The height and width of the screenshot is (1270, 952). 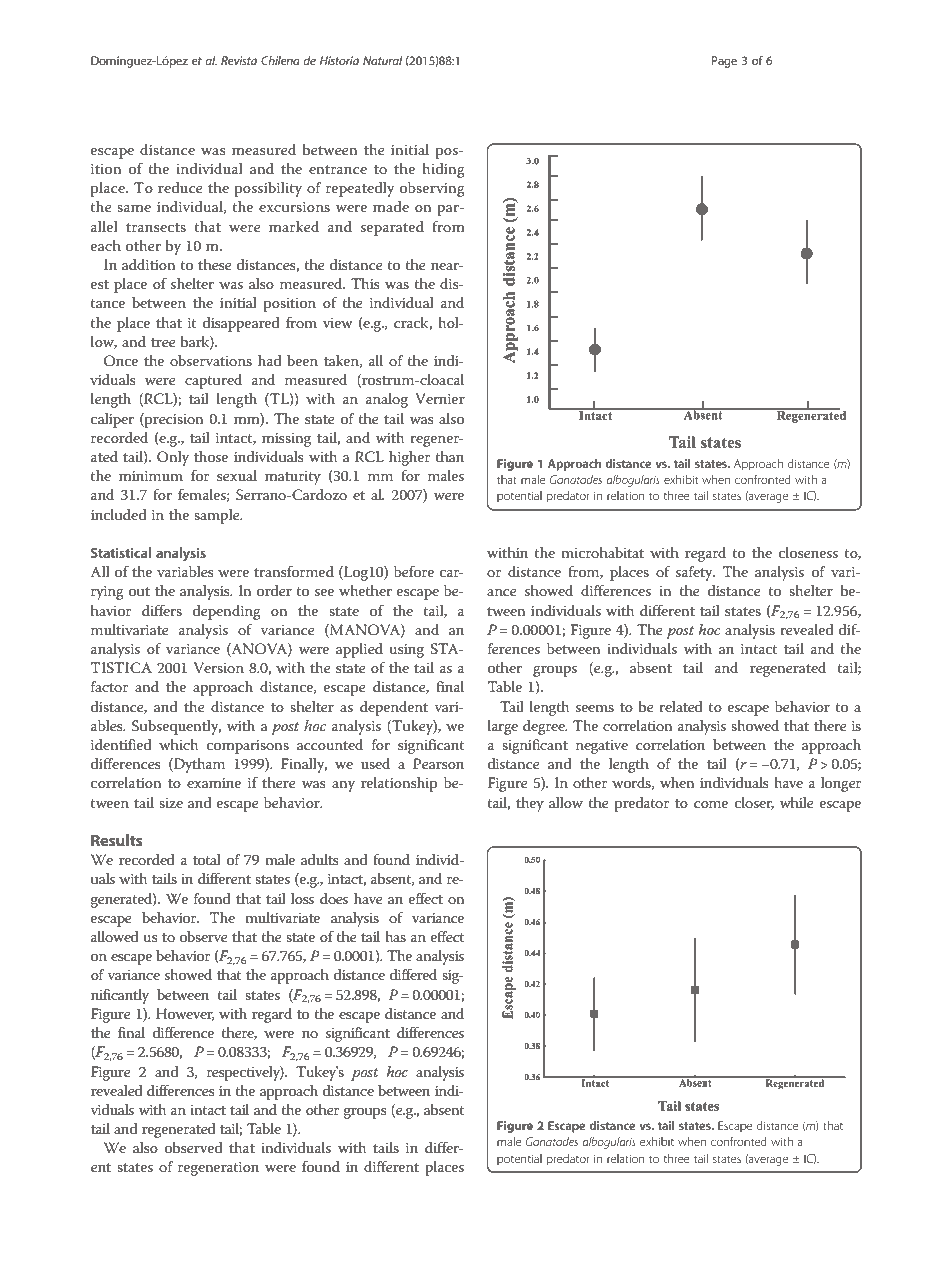 What do you see at coordinates (239, 60) in the screenshot?
I see `Revista` at bounding box center [239, 60].
